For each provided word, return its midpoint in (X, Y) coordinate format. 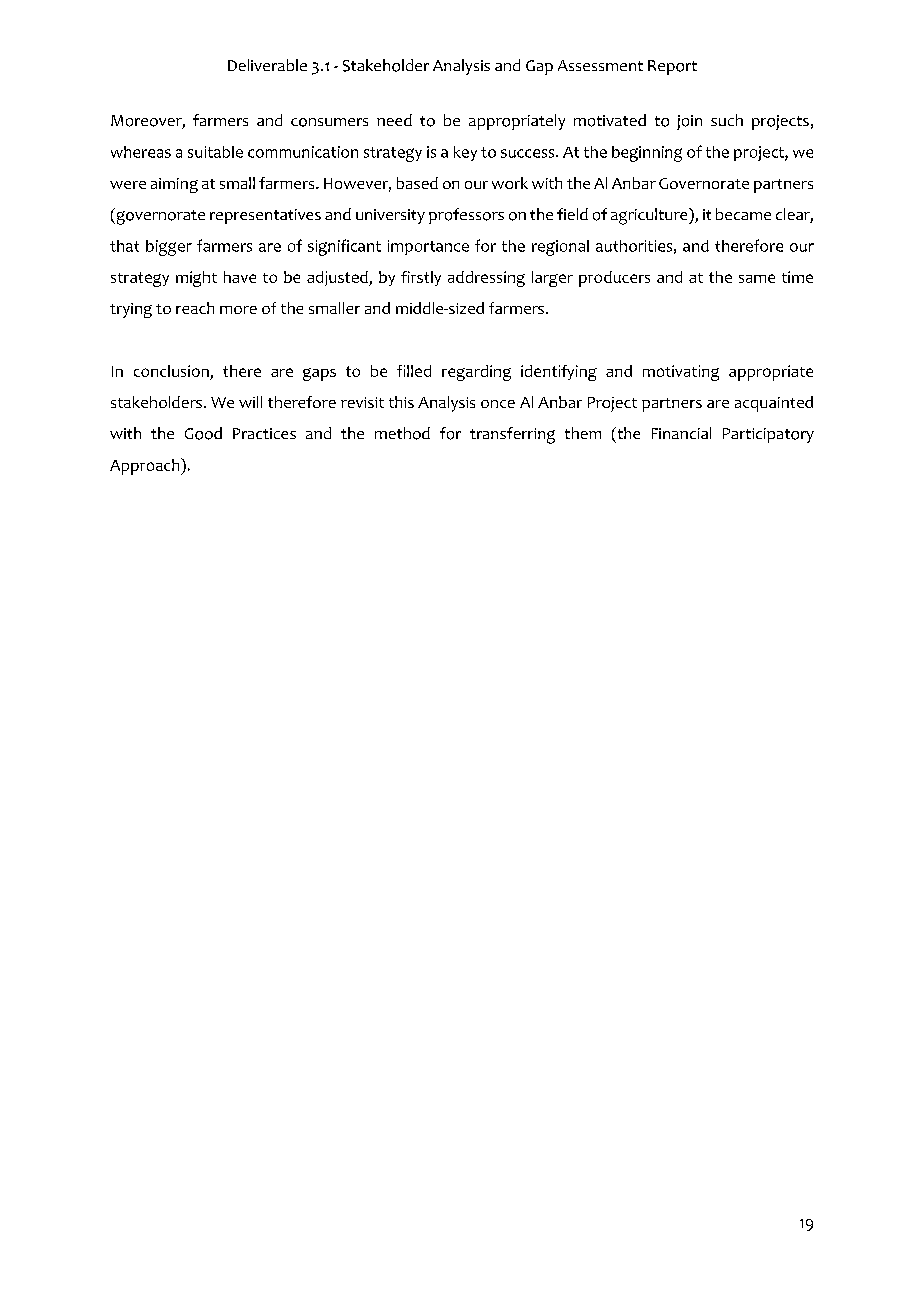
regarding (476, 373)
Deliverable (267, 65)
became (743, 214)
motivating (681, 373)
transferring (512, 435)
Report (672, 67)
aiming (174, 185)
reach (195, 308)
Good (203, 433)
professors (466, 216)
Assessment (600, 65)
